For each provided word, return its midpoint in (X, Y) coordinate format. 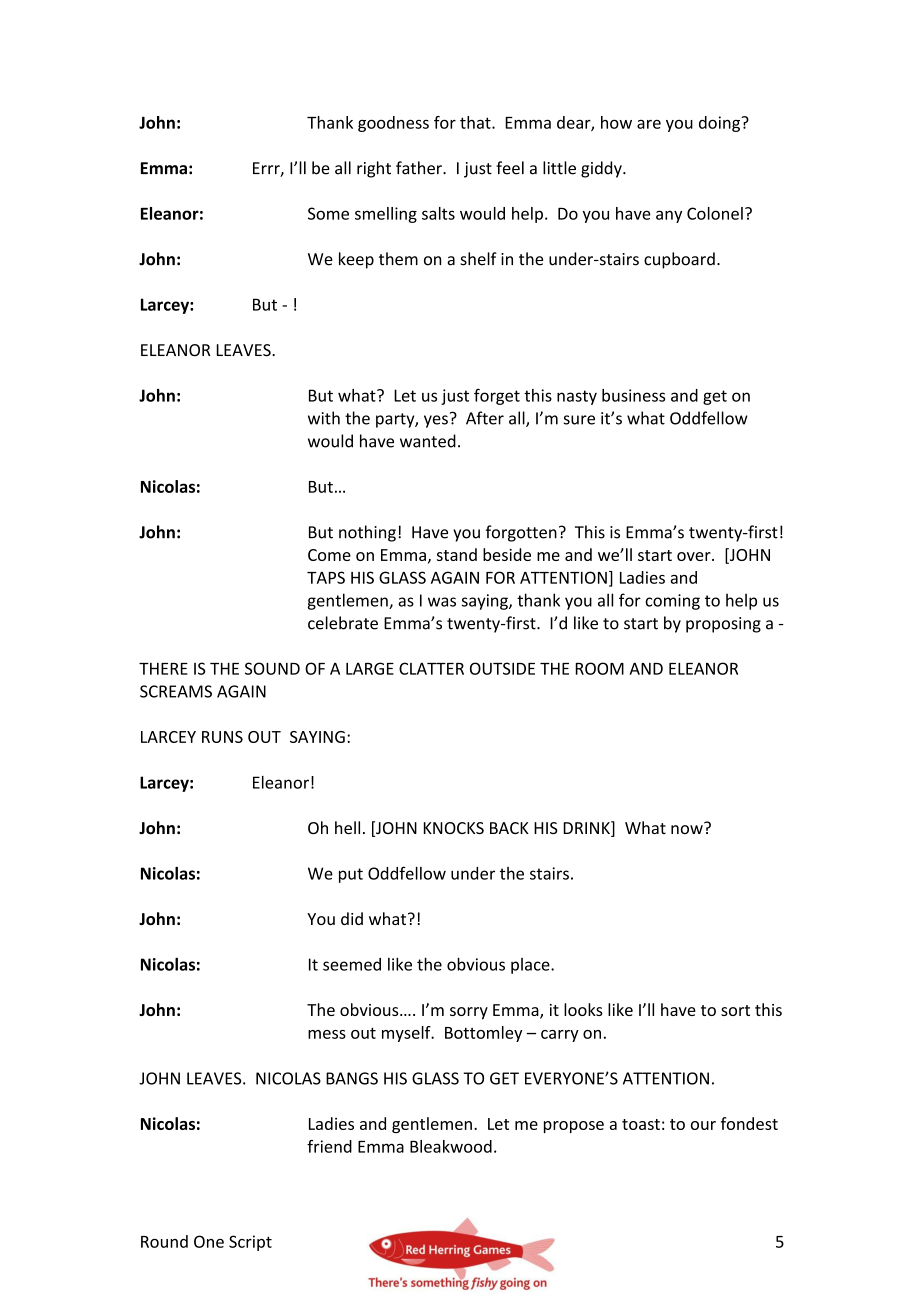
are (649, 124)
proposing (723, 625)
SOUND (272, 668)
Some (328, 213)
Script (250, 1243)
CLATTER (431, 668)
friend (329, 1146)
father (420, 168)
